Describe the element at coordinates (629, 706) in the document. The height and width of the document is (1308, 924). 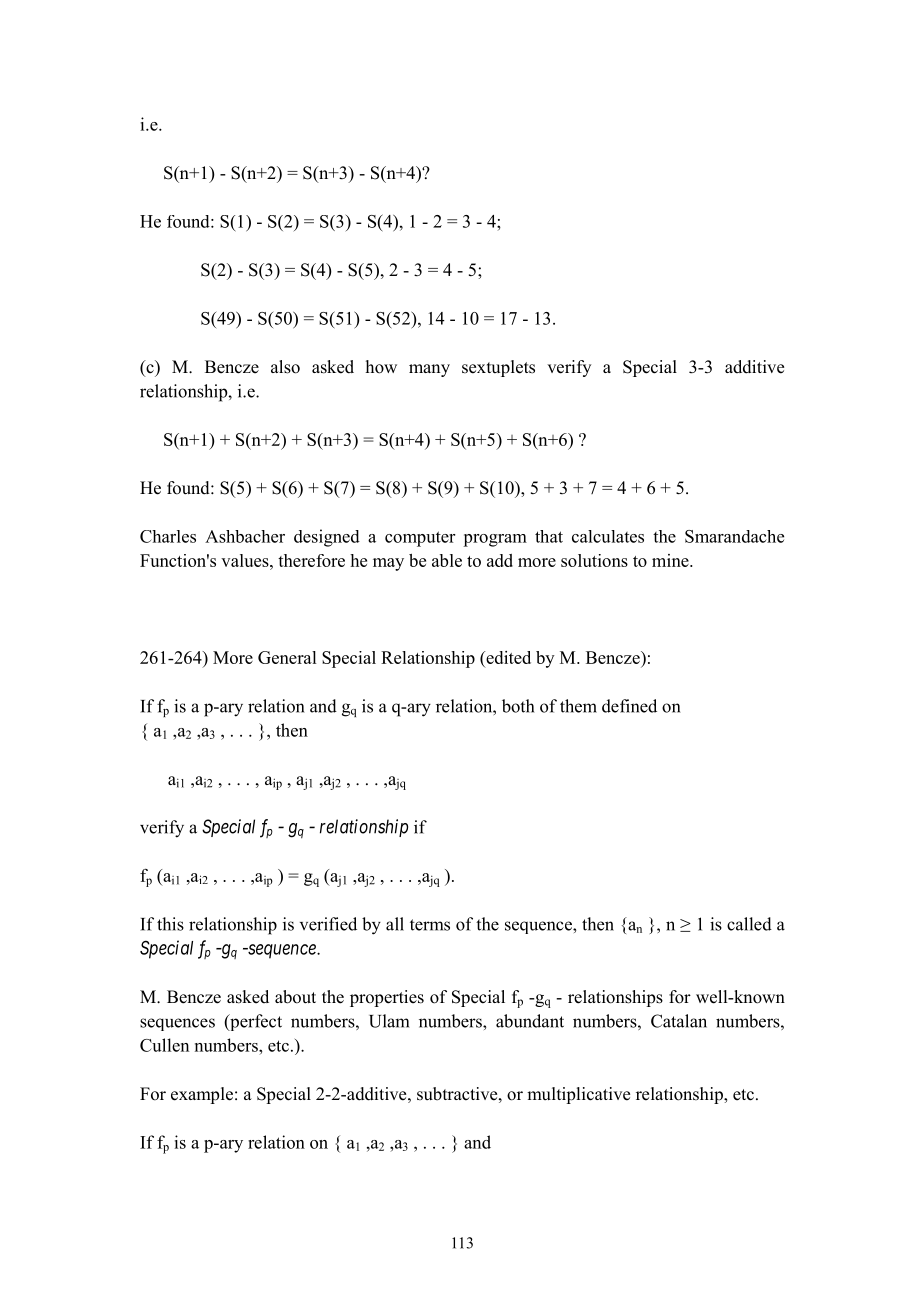
I see `defined` at that location.
